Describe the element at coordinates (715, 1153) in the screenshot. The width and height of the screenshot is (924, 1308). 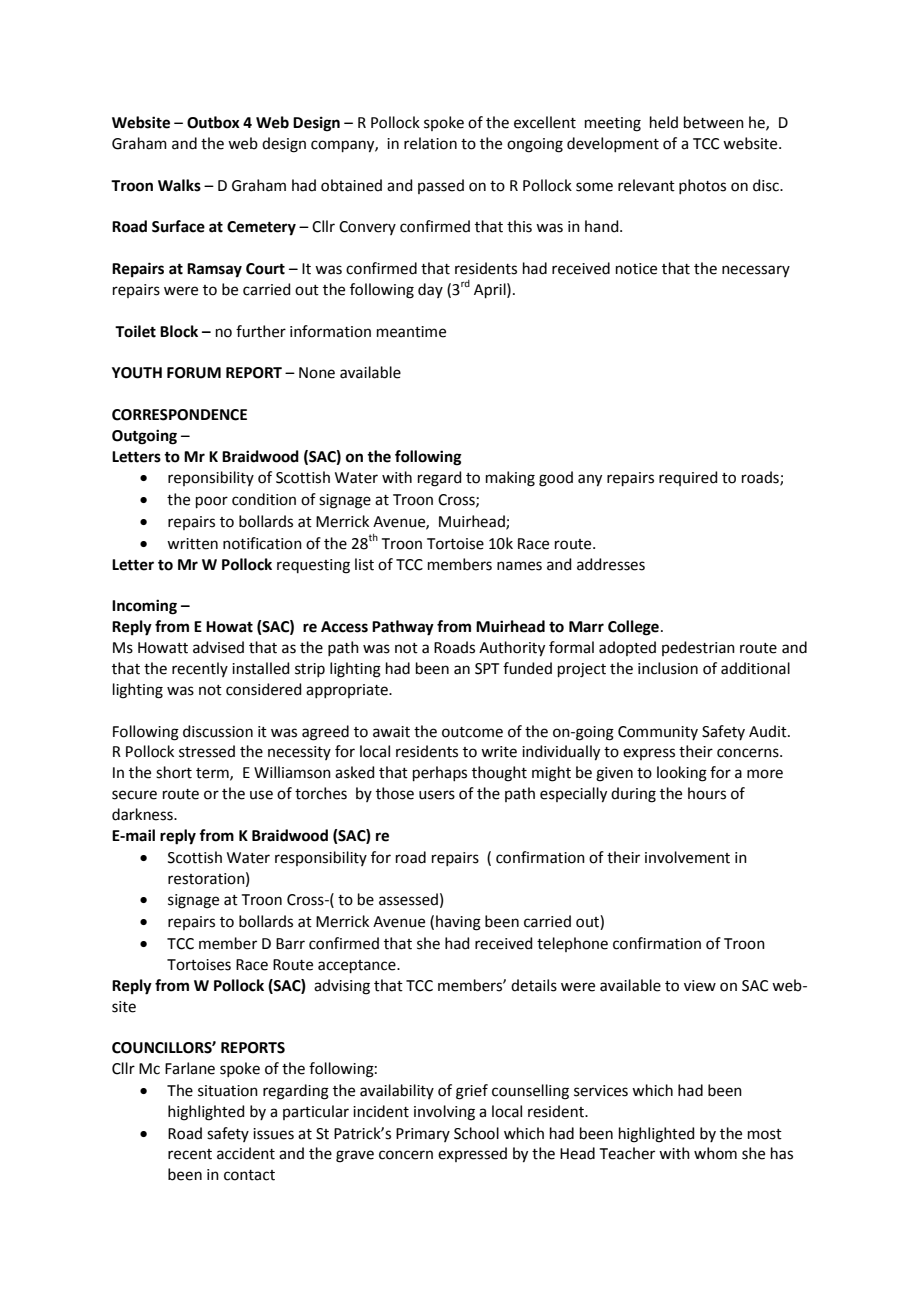
I see `whom` at that location.
